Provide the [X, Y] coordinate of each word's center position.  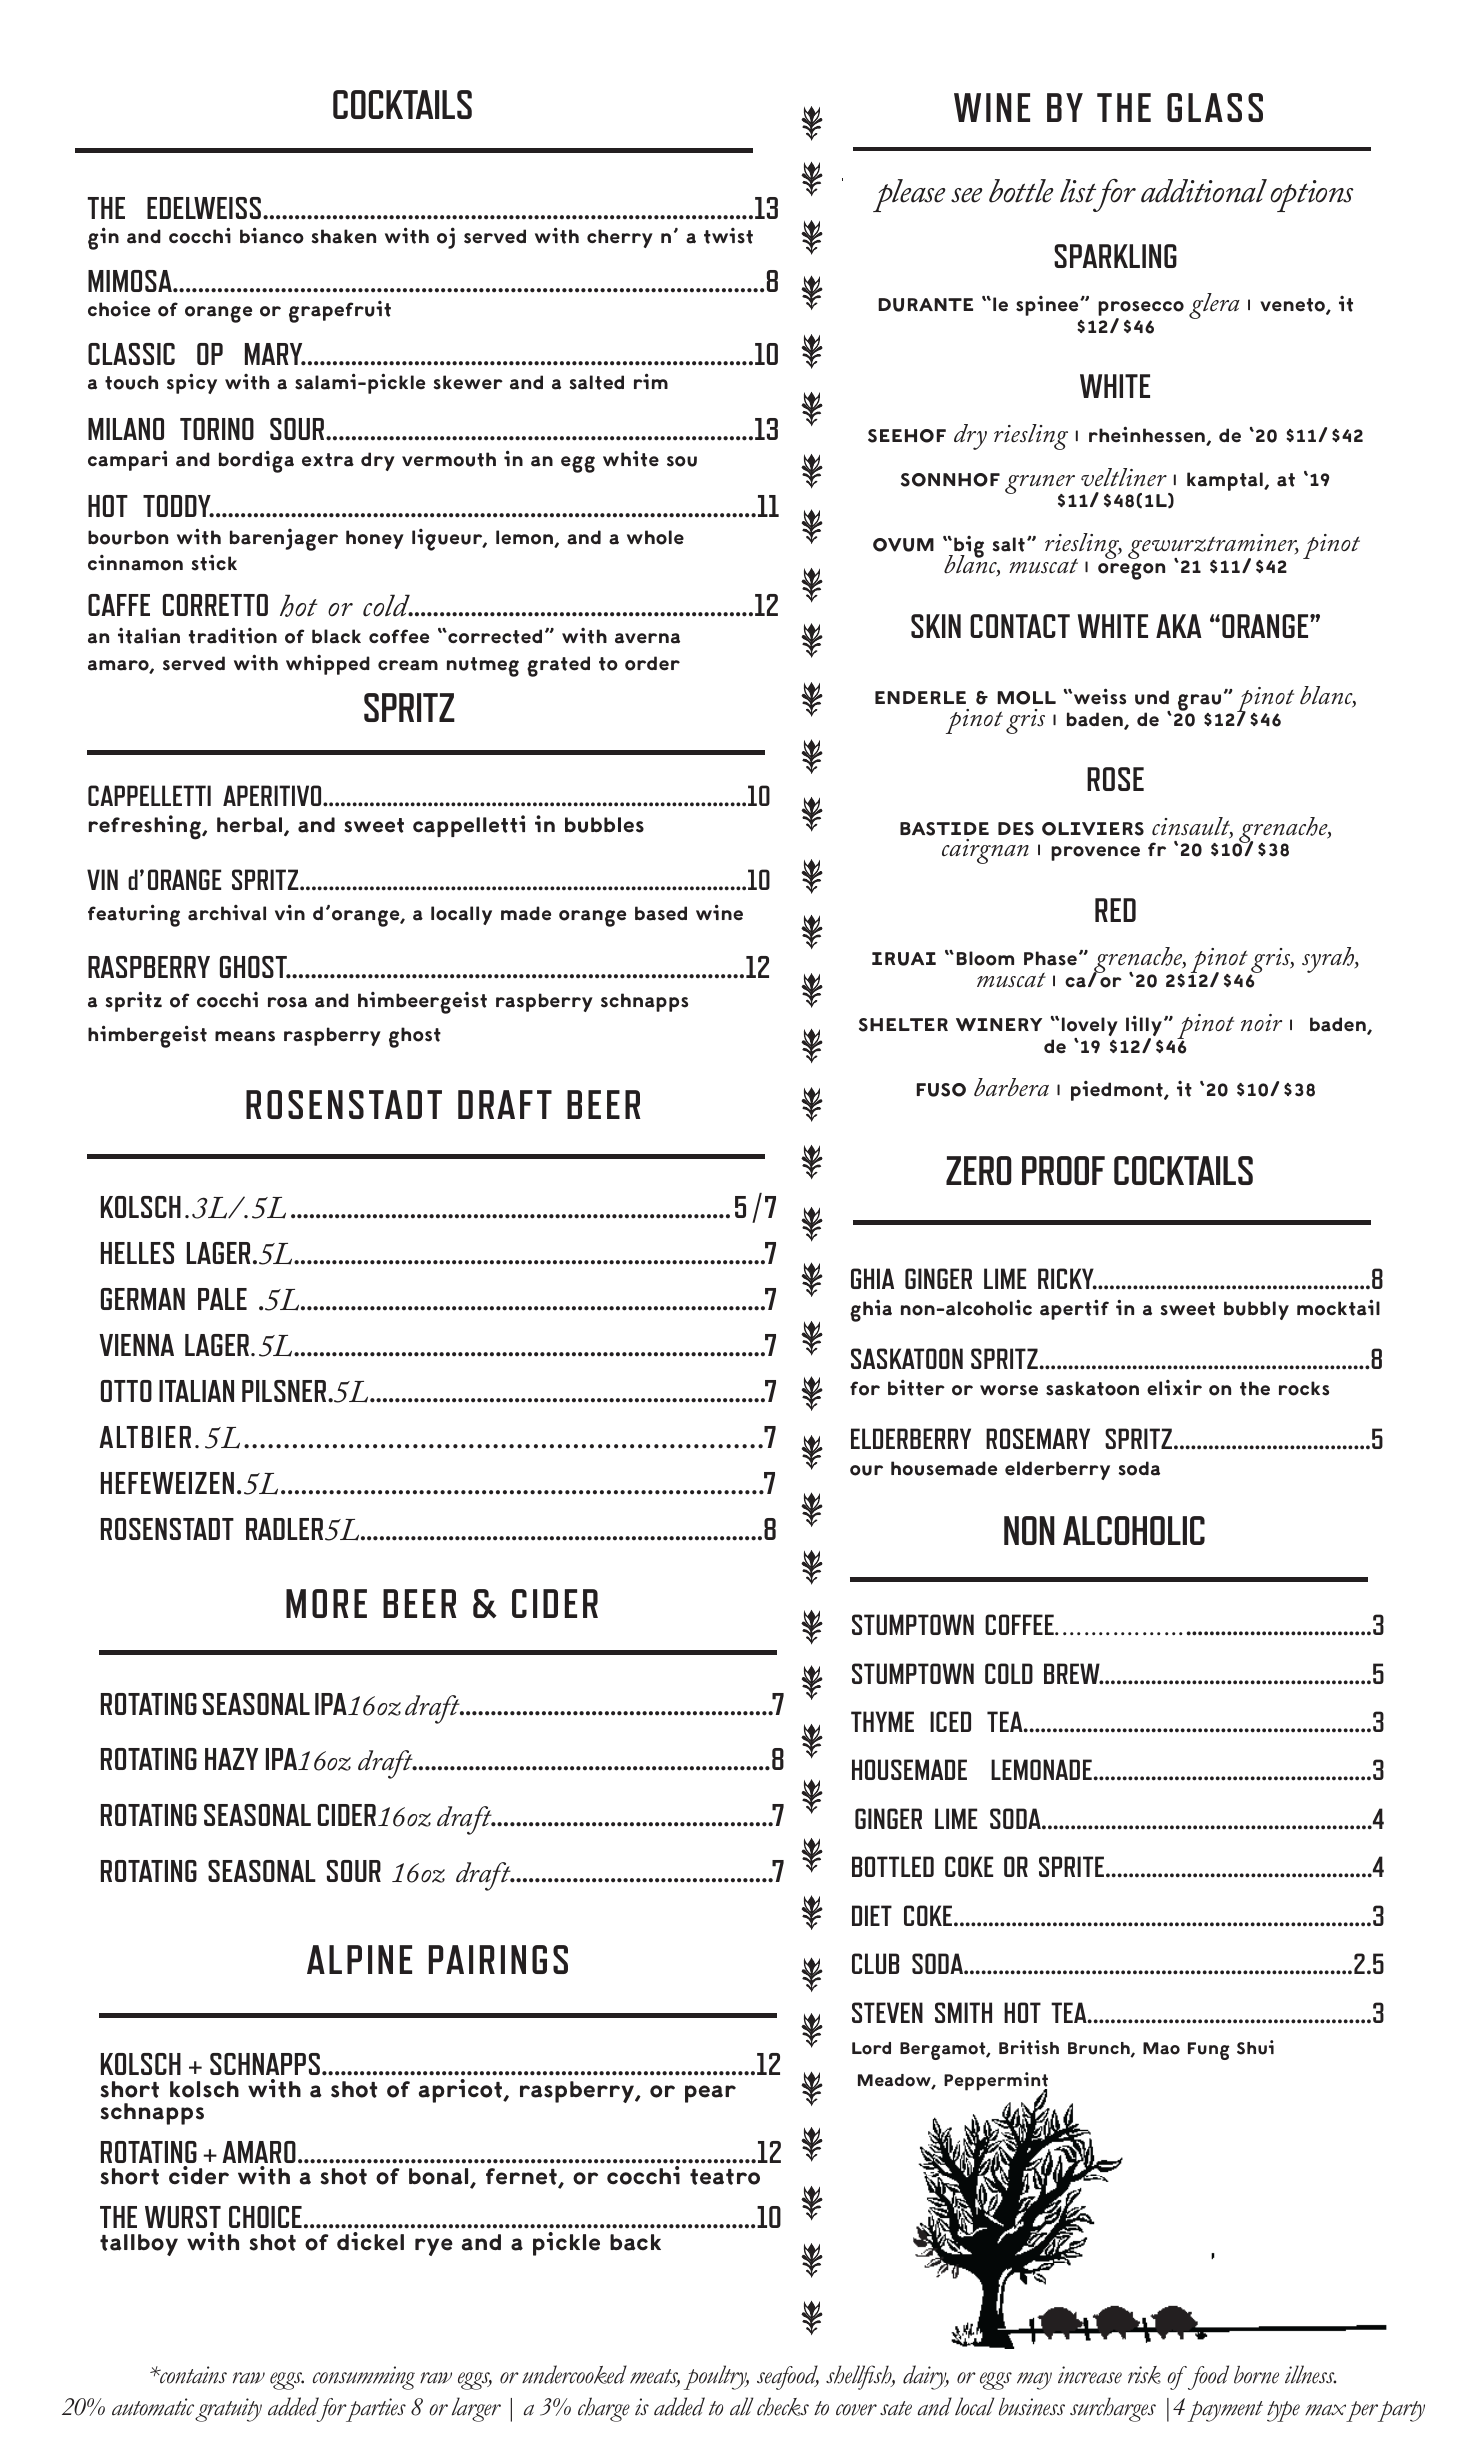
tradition [233, 635]
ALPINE [359, 1959]
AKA [1179, 626]
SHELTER [903, 1025]
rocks [1304, 1388]
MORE [326, 1603]
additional [1204, 191]
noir [1261, 1022]
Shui [1255, 2047]
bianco [272, 235]
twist [728, 236]
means [245, 1036]
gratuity [228, 2410]
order [652, 663]
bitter [916, 1388]
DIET [872, 1915]
